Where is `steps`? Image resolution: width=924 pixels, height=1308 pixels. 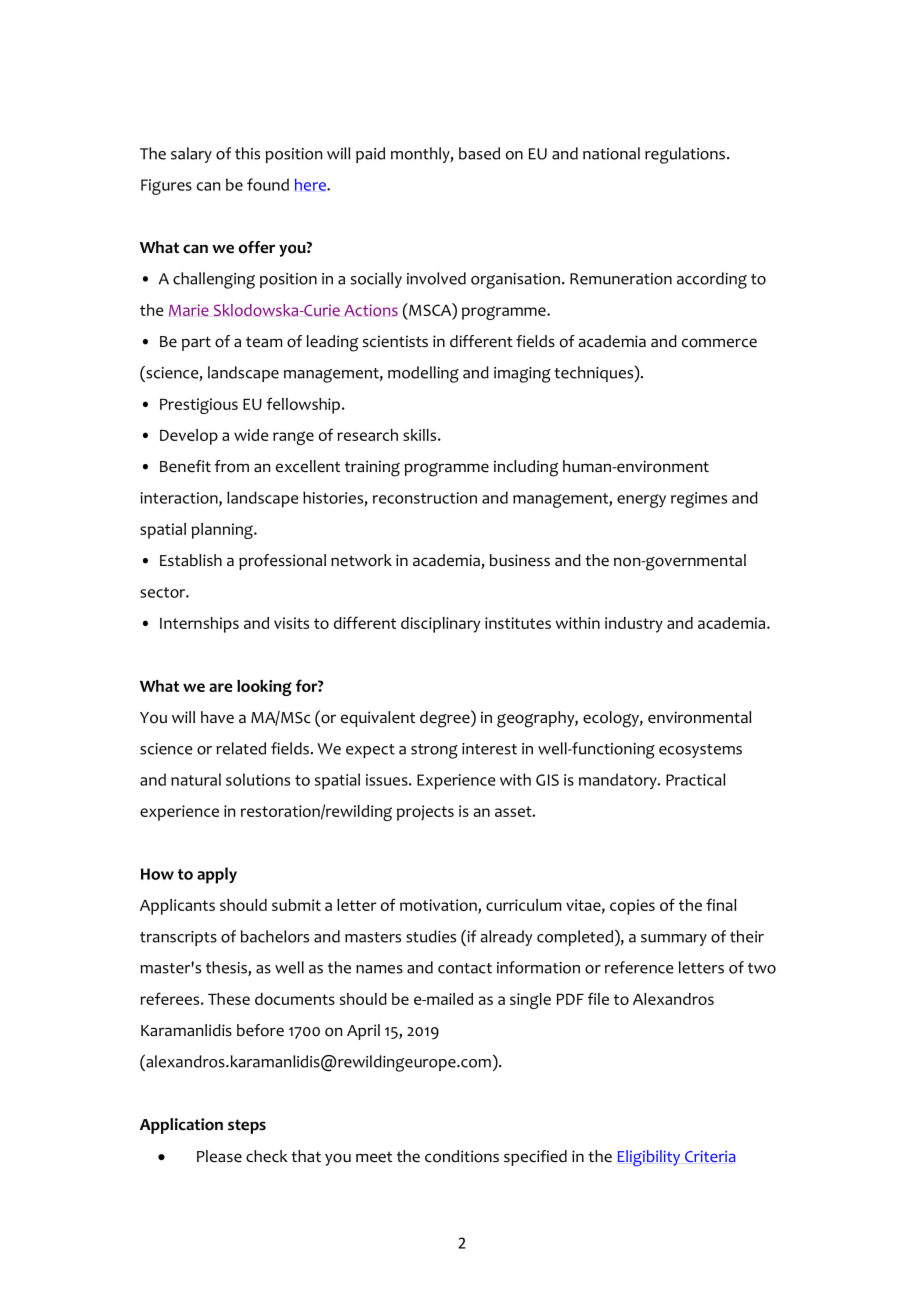 steps is located at coordinates (247, 1126).
